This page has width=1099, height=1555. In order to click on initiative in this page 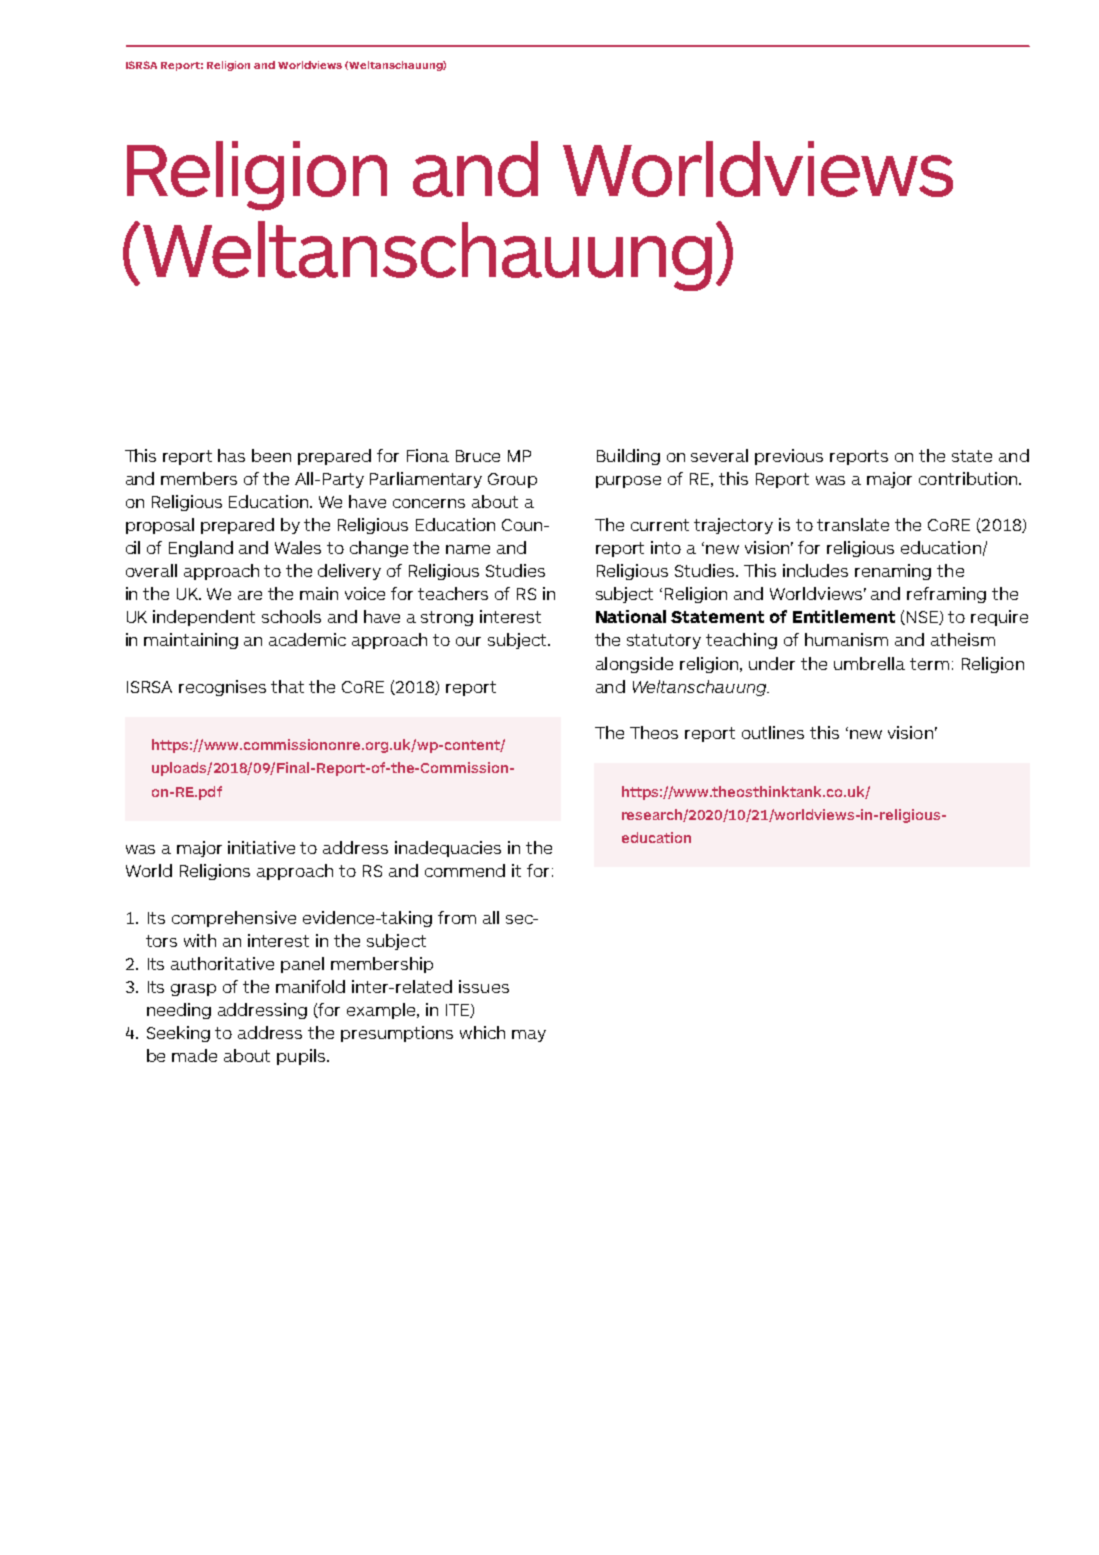, I will do `click(261, 847)`.
